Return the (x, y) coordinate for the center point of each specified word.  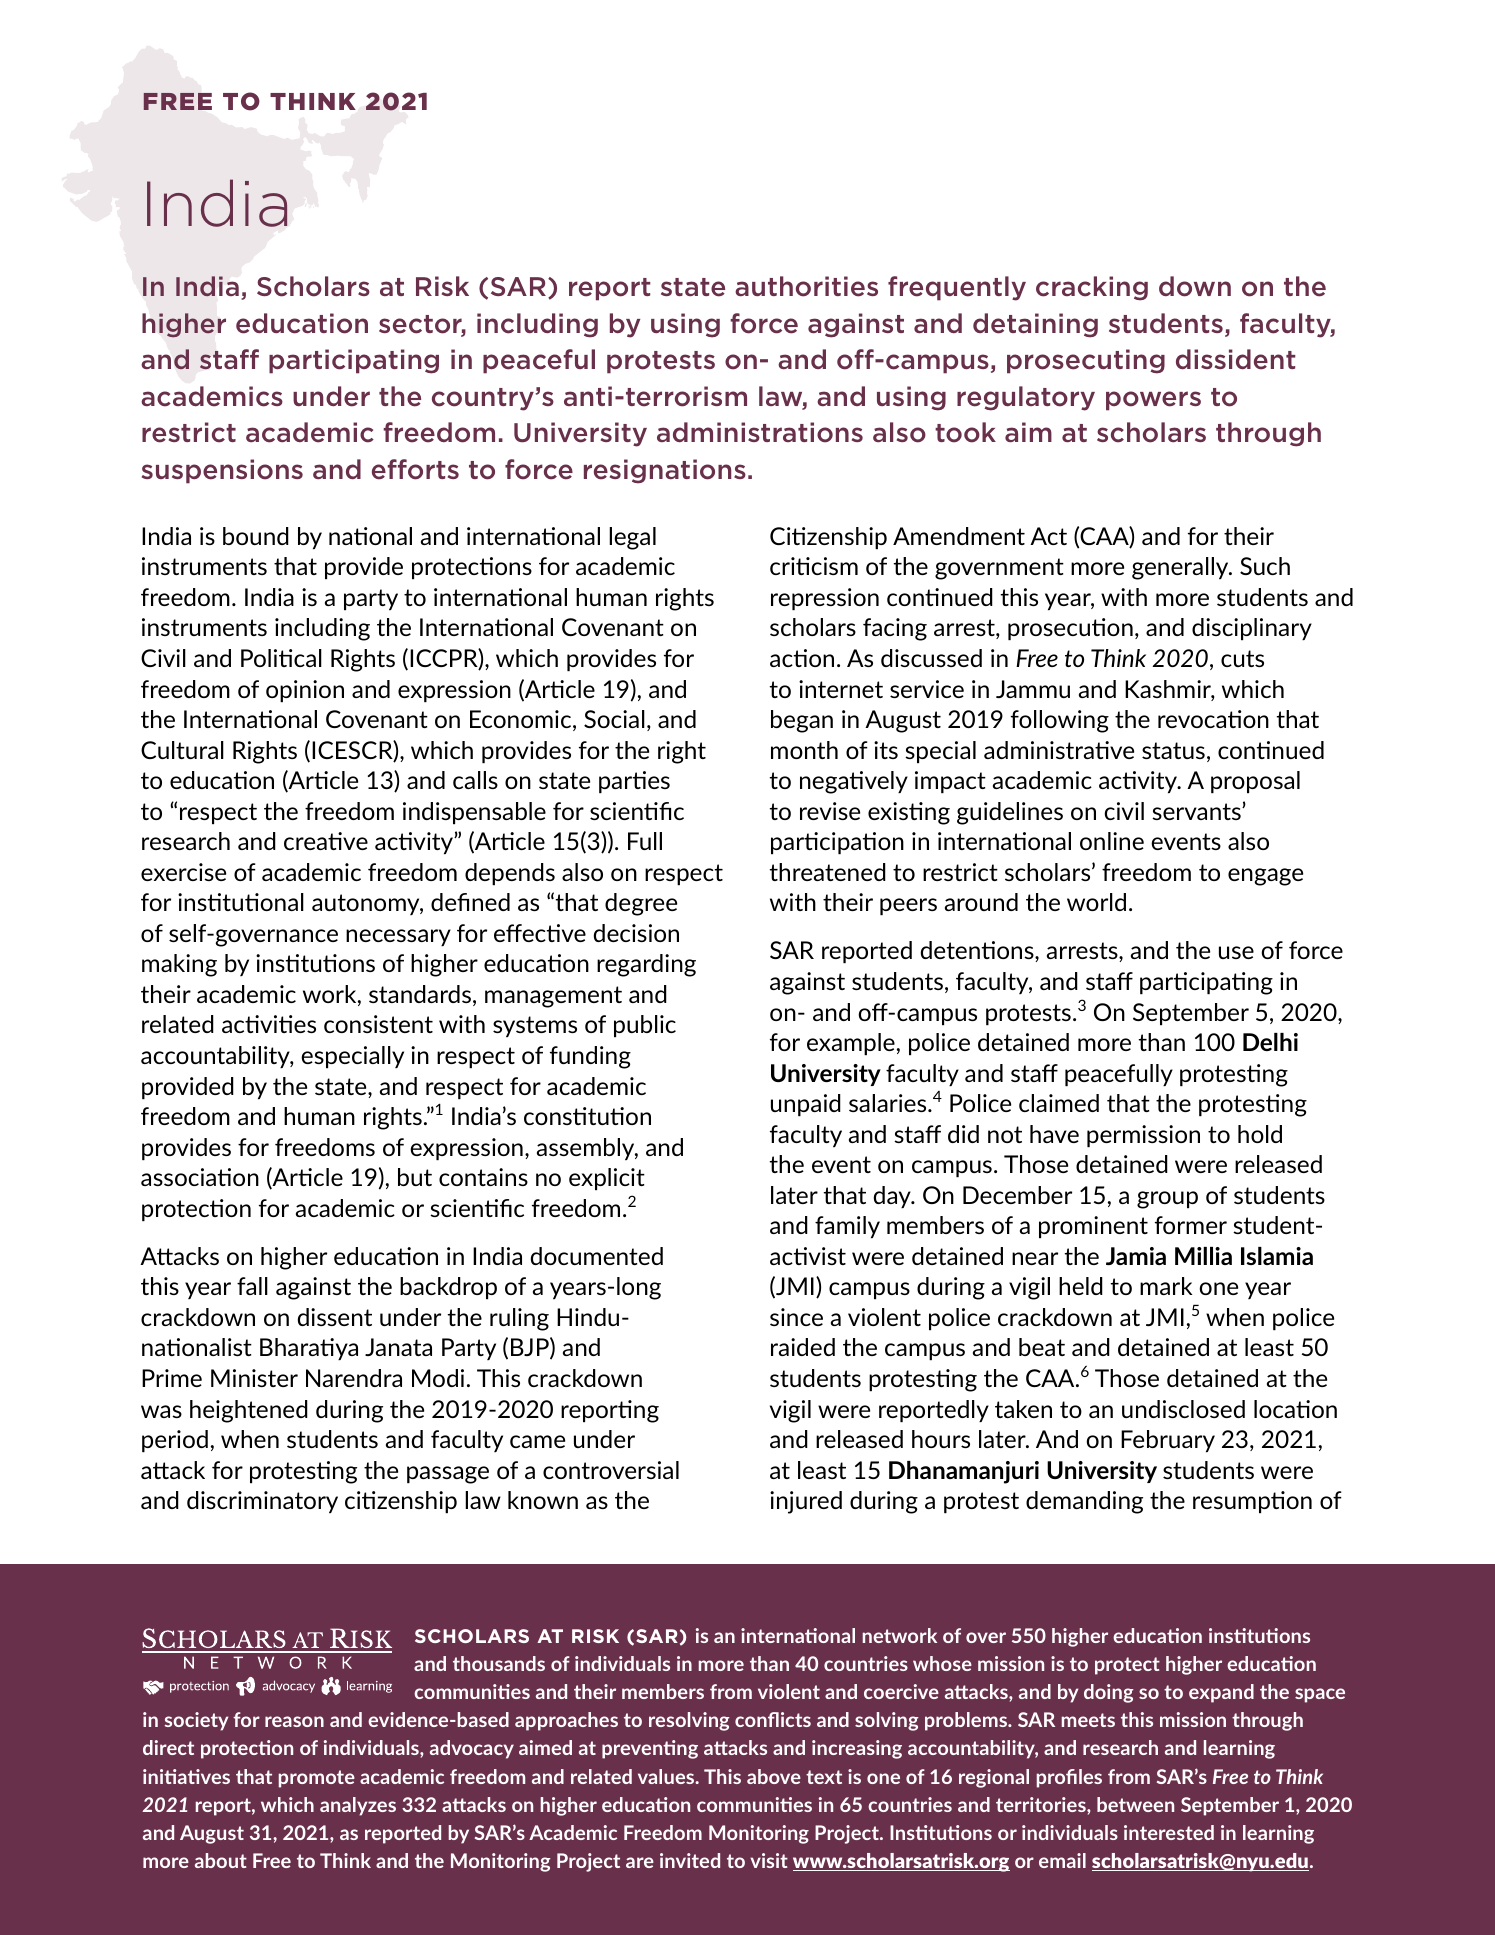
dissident (1236, 359)
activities (269, 1024)
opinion (305, 691)
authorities (806, 286)
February (1168, 1441)
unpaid (806, 1105)
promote (317, 1779)
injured (806, 1502)
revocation (1213, 719)
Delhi (1270, 1042)
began (802, 721)
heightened (249, 1411)
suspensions (222, 471)
